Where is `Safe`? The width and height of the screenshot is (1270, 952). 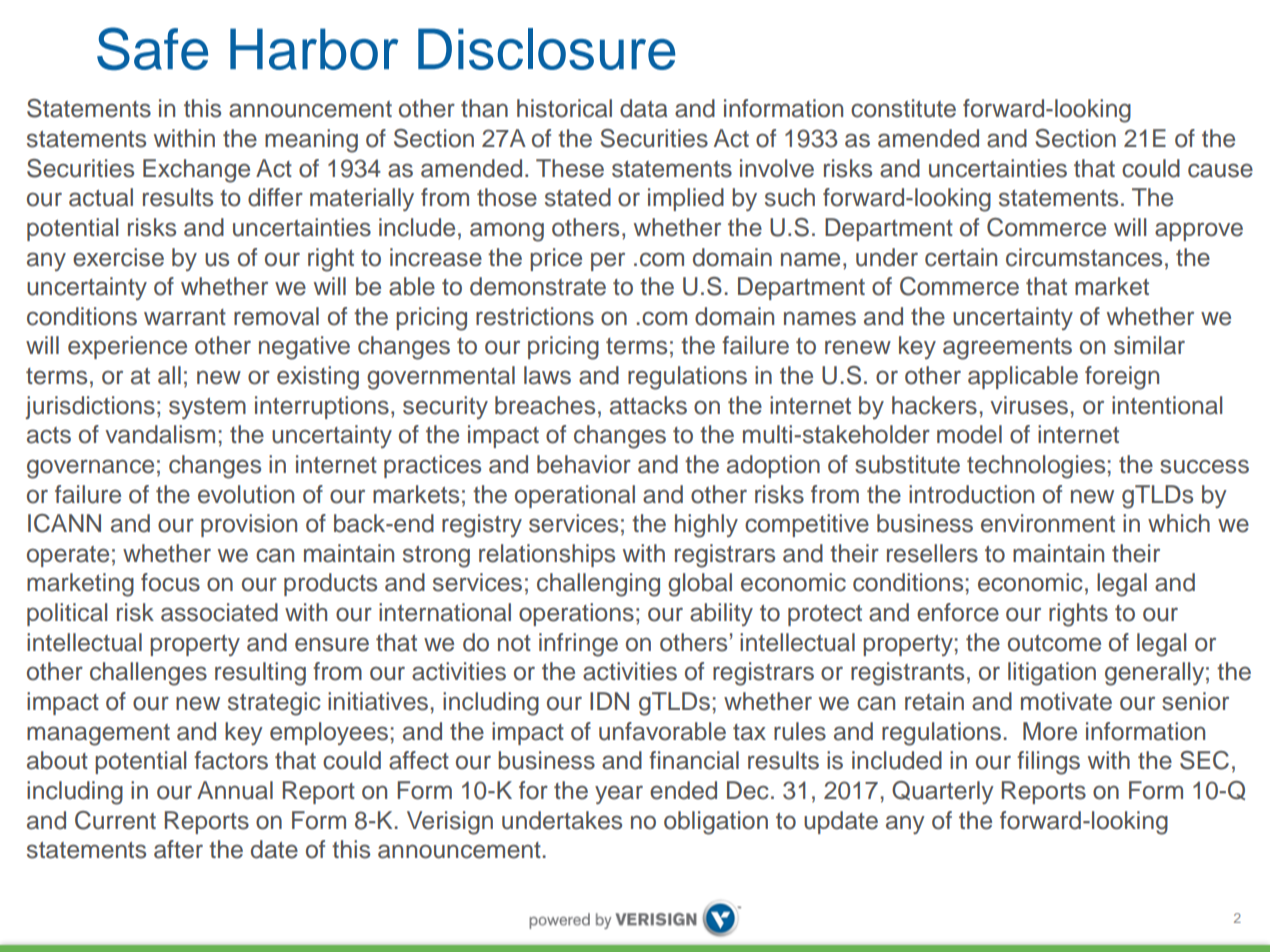 Safe is located at coordinates (152, 48).
